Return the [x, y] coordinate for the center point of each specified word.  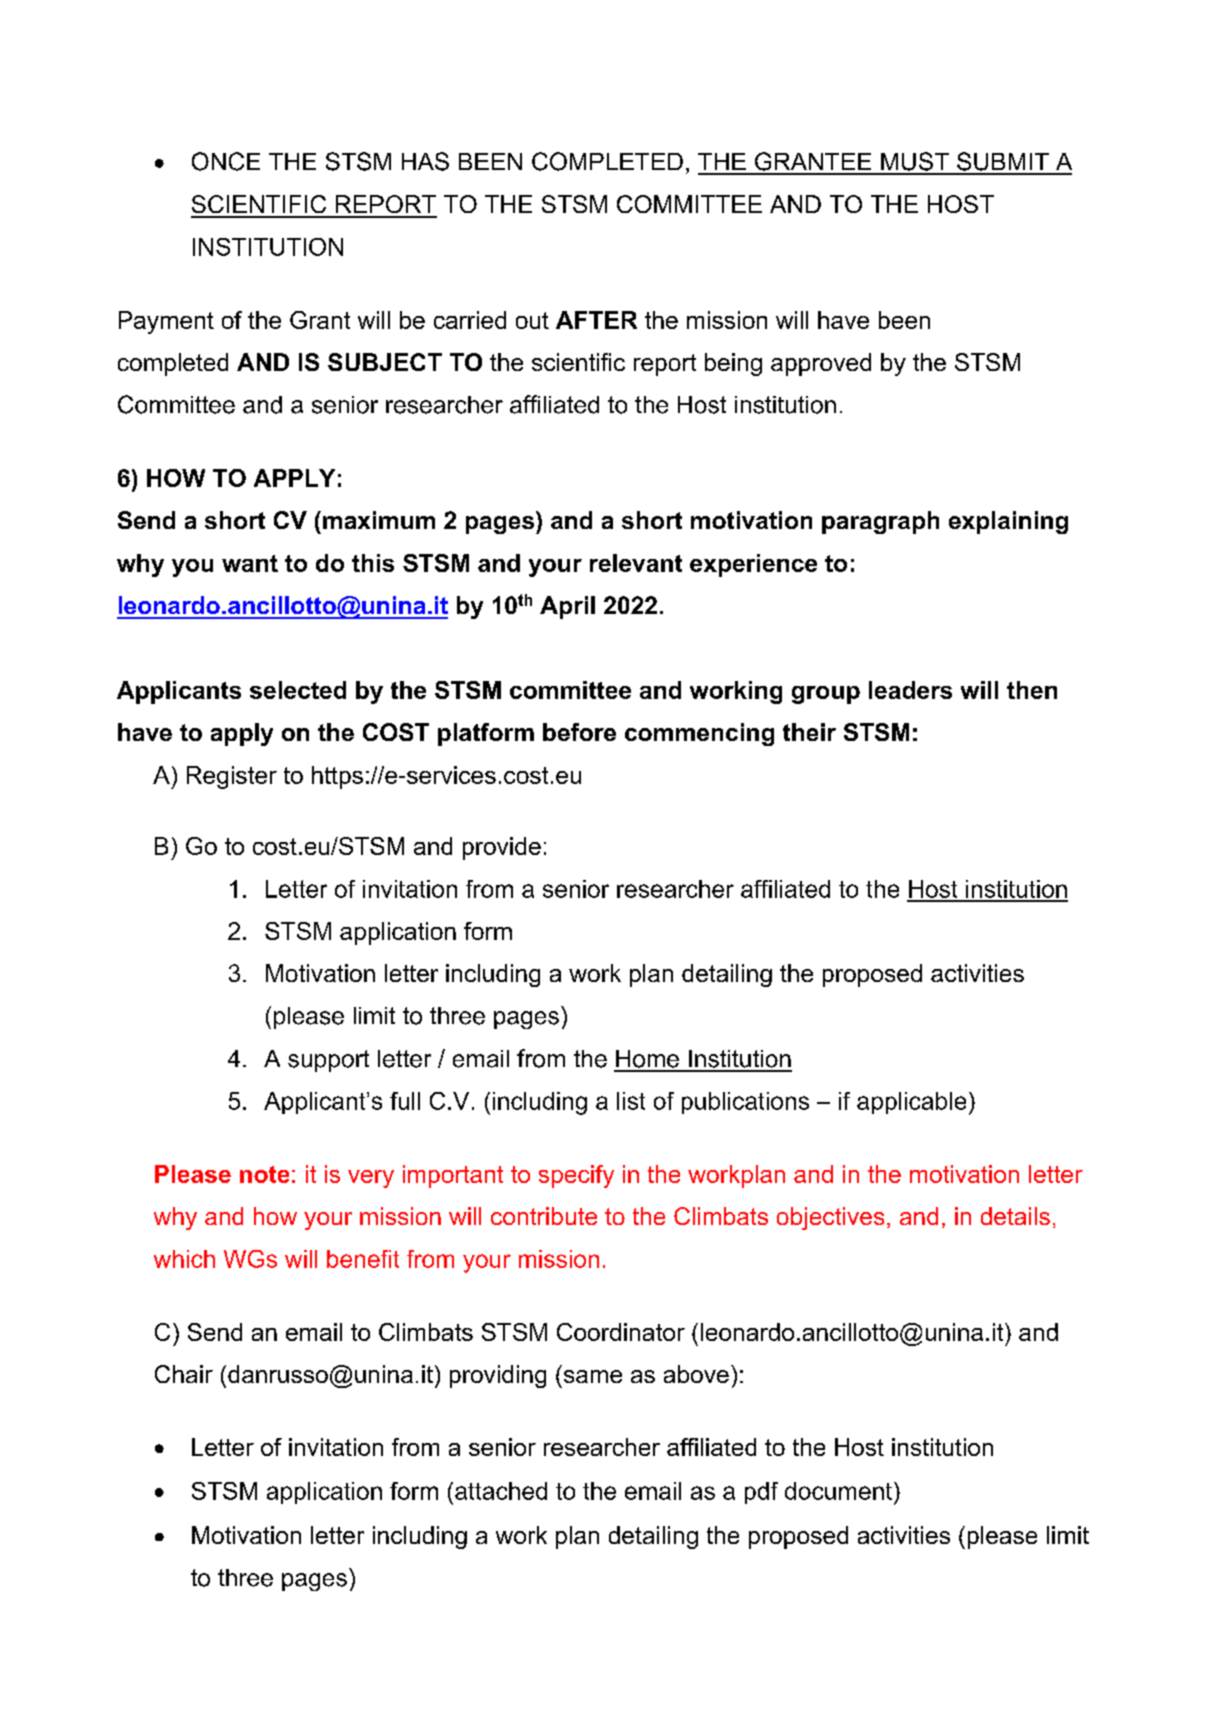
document [838, 1491]
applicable [911, 1103]
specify [576, 1176]
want [250, 563]
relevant [636, 563]
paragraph [880, 522]
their [809, 732]
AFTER [596, 320]
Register [232, 777]
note [264, 1174]
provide [502, 848]
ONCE [226, 161]
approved [821, 364]
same [593, 1376]
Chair [184, 1374]
